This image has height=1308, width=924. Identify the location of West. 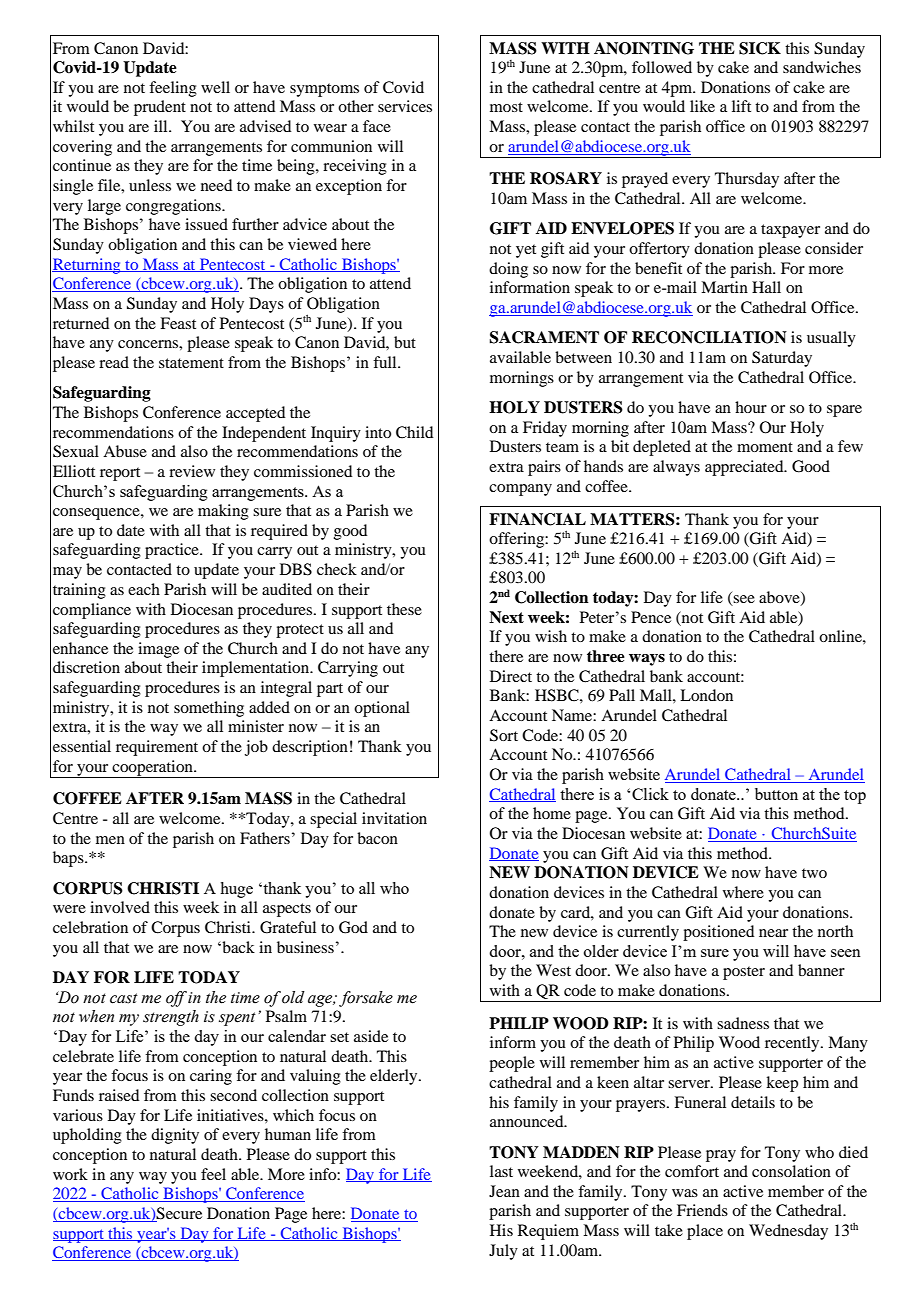
(553, 970).
